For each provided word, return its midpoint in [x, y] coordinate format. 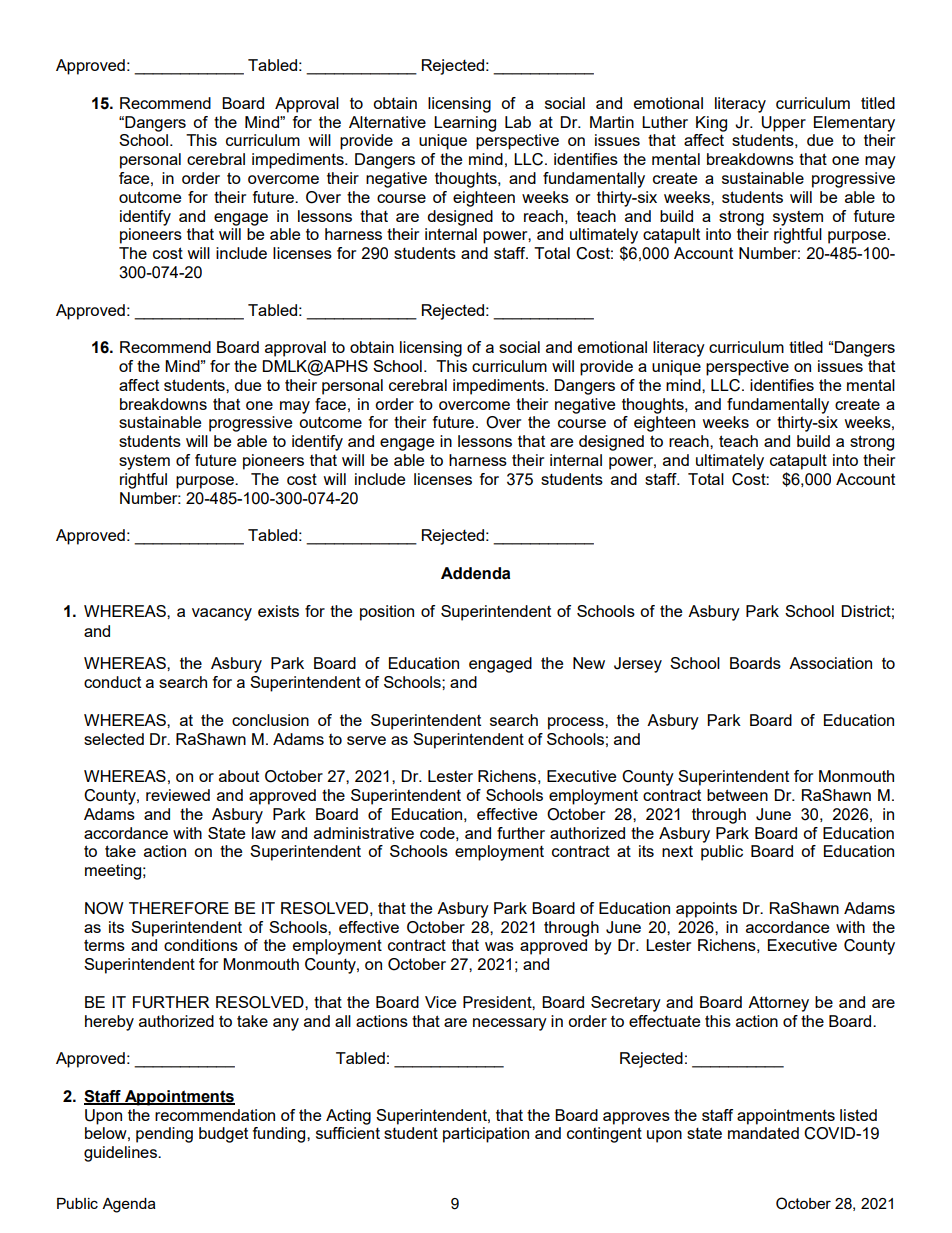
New [589, 663]
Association [830, 663]
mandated [763, 1133]
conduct [112, 682]
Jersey [638, 665]
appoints [706, 910]
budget [223, 1135]
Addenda [475, 573]
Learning [465, 124]
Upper [784, 124]
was [499, 946]
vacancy [222, 614]
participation [486, 1135]
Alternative [387, 122]
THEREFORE [179, 908]
